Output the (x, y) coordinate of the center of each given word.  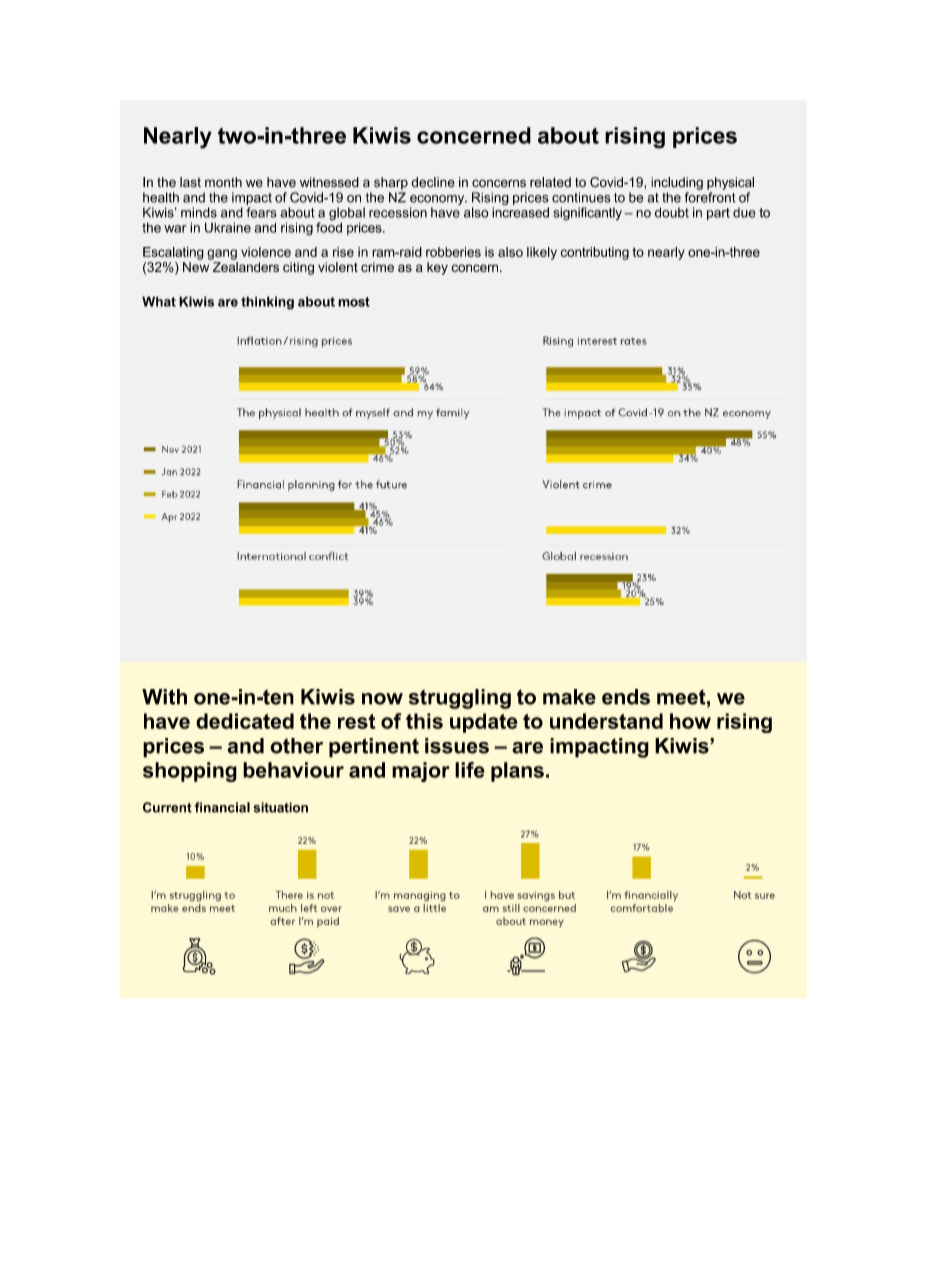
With (164, 697)
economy (438, 201)
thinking (267, 303)
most (354, 302)
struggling (460, 699)
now (382, 699)
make (569, 697)
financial (222, 807)
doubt (672, 212)
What (159, 301)
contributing (595, 253)
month (223, 182)
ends (626, 697)
